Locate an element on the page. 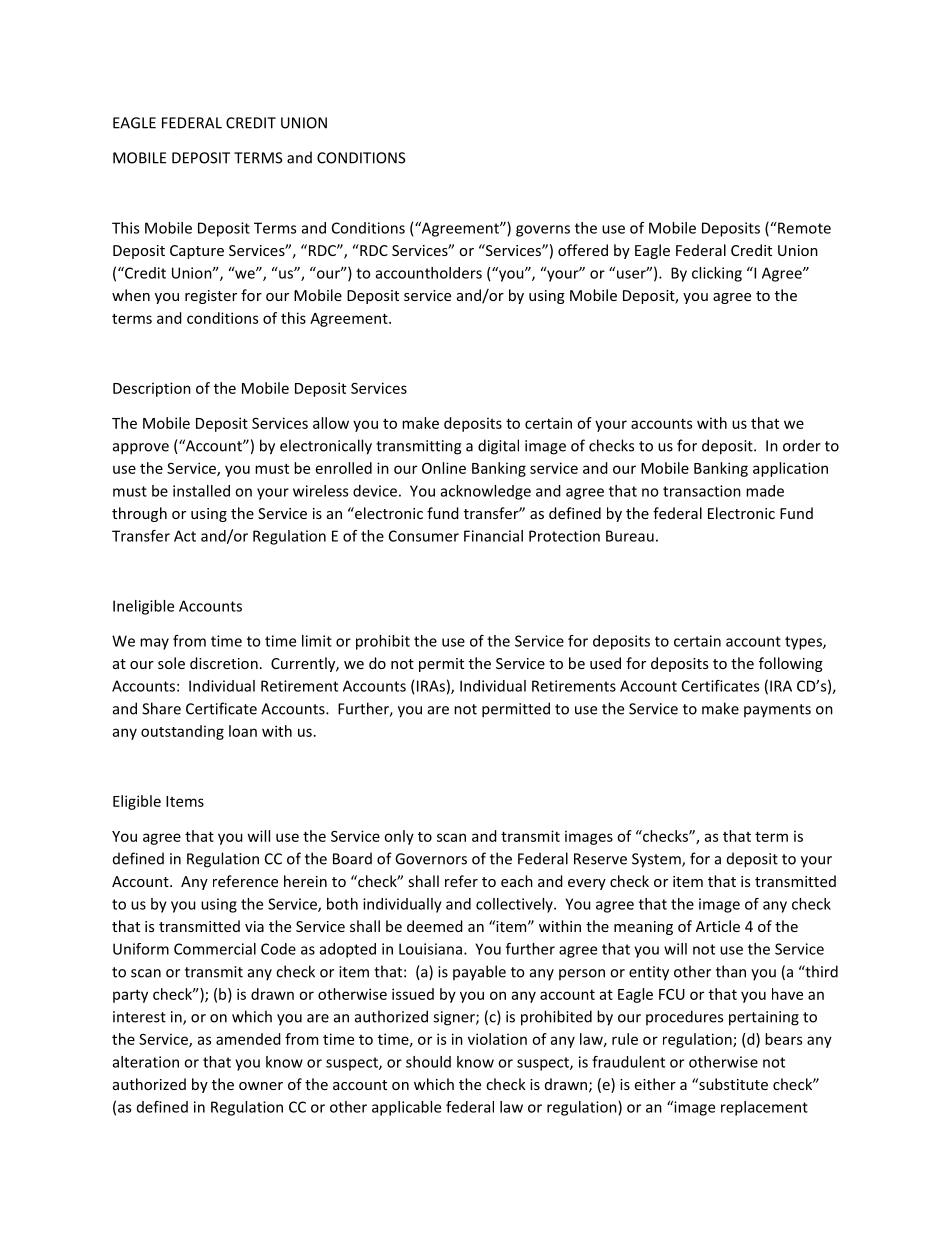 Image resolution: width=952 pixels, height=1233 pixels. transaction is located at coordinates (702, 491).
